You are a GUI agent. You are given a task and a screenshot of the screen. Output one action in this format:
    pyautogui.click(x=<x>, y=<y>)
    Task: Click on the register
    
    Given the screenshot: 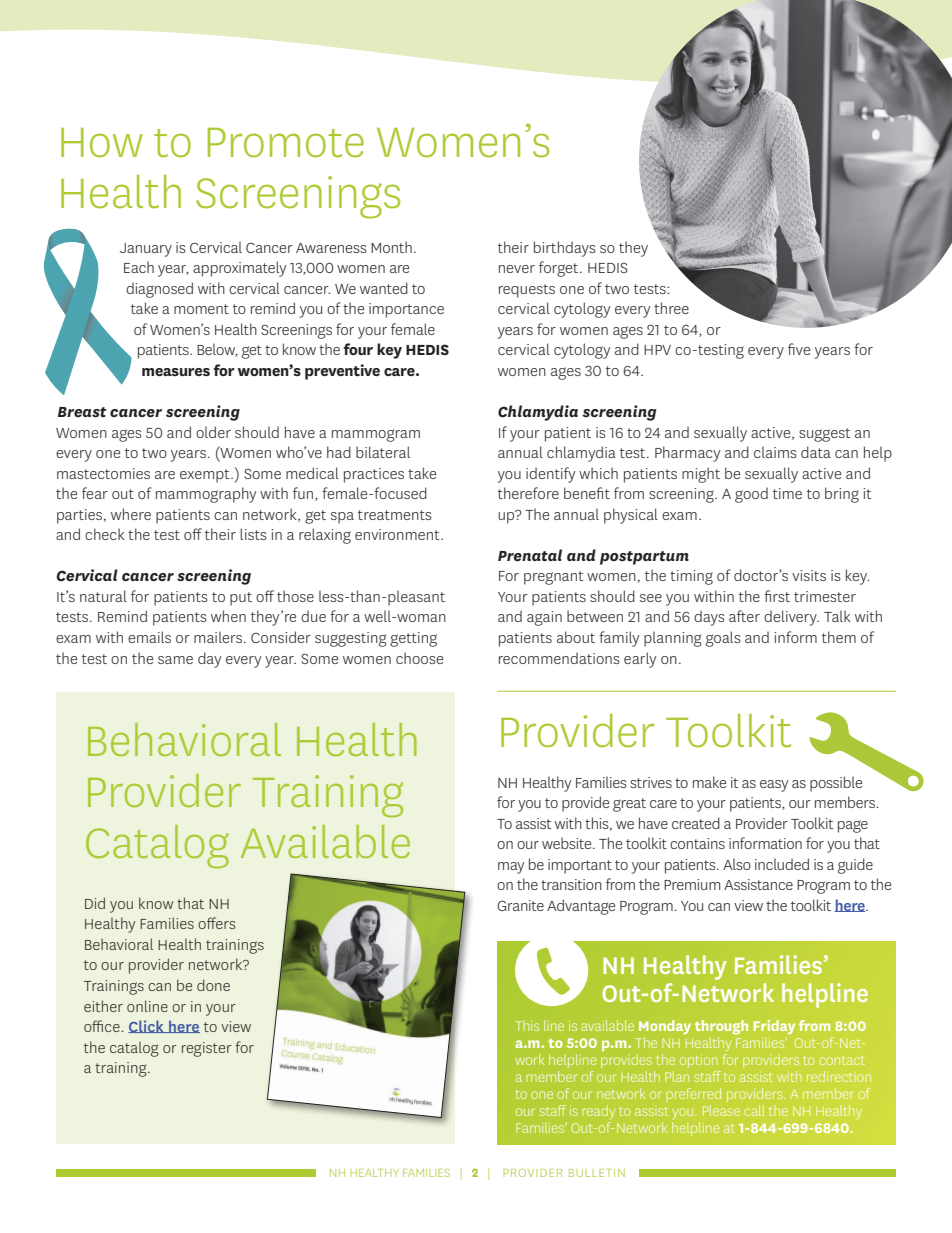 What is the action you would take?
    pyautogui.click(x=207, y=1049)
